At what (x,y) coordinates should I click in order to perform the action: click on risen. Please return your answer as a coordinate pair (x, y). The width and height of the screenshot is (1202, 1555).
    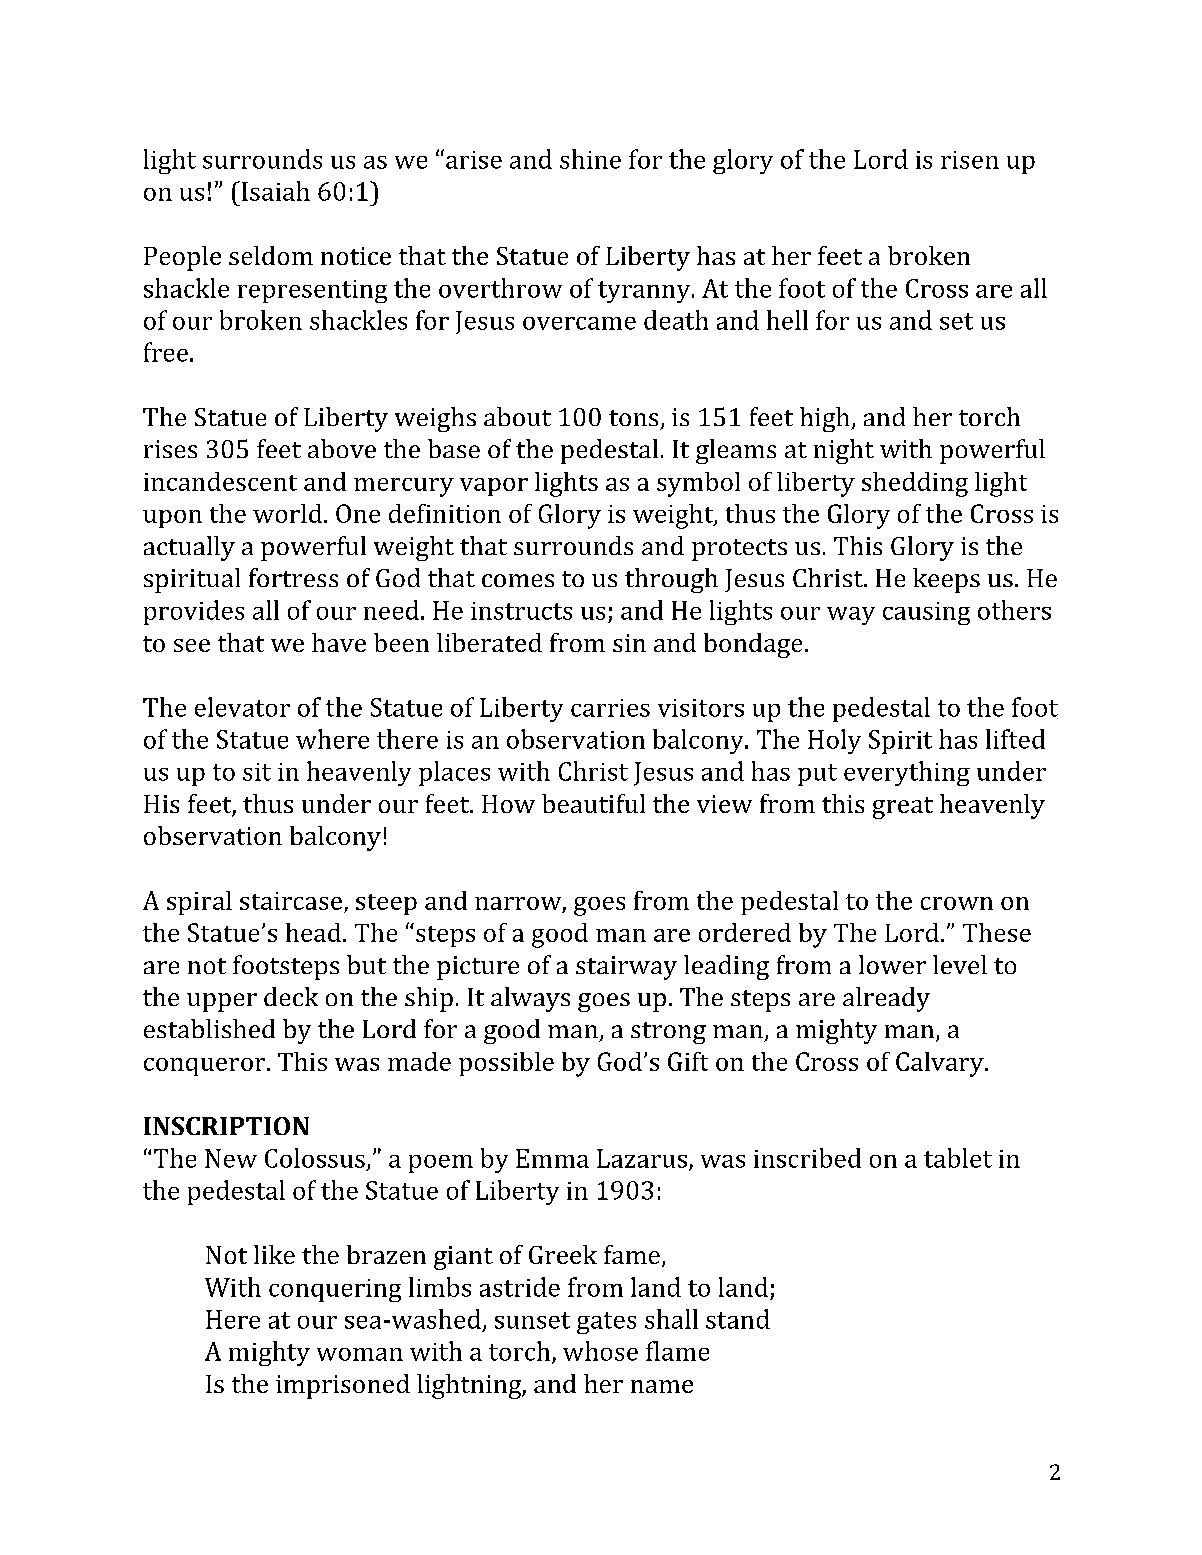
    Looking at the image, I should click on (970, 160).
